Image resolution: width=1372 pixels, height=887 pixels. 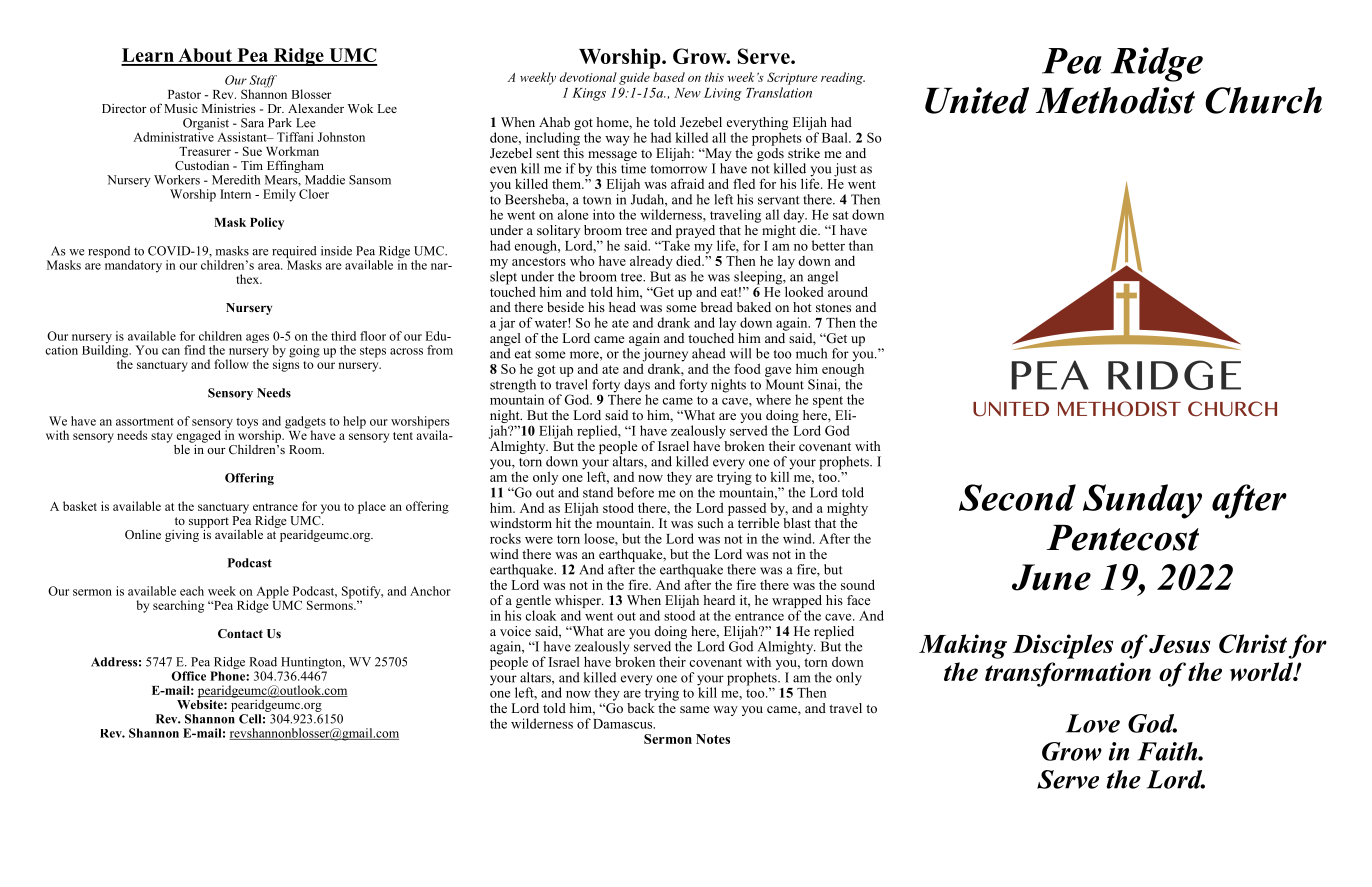 What do you see at coordinates (695, 709) in the screenshot?
I see `same` at bounding box center [695, 709].
